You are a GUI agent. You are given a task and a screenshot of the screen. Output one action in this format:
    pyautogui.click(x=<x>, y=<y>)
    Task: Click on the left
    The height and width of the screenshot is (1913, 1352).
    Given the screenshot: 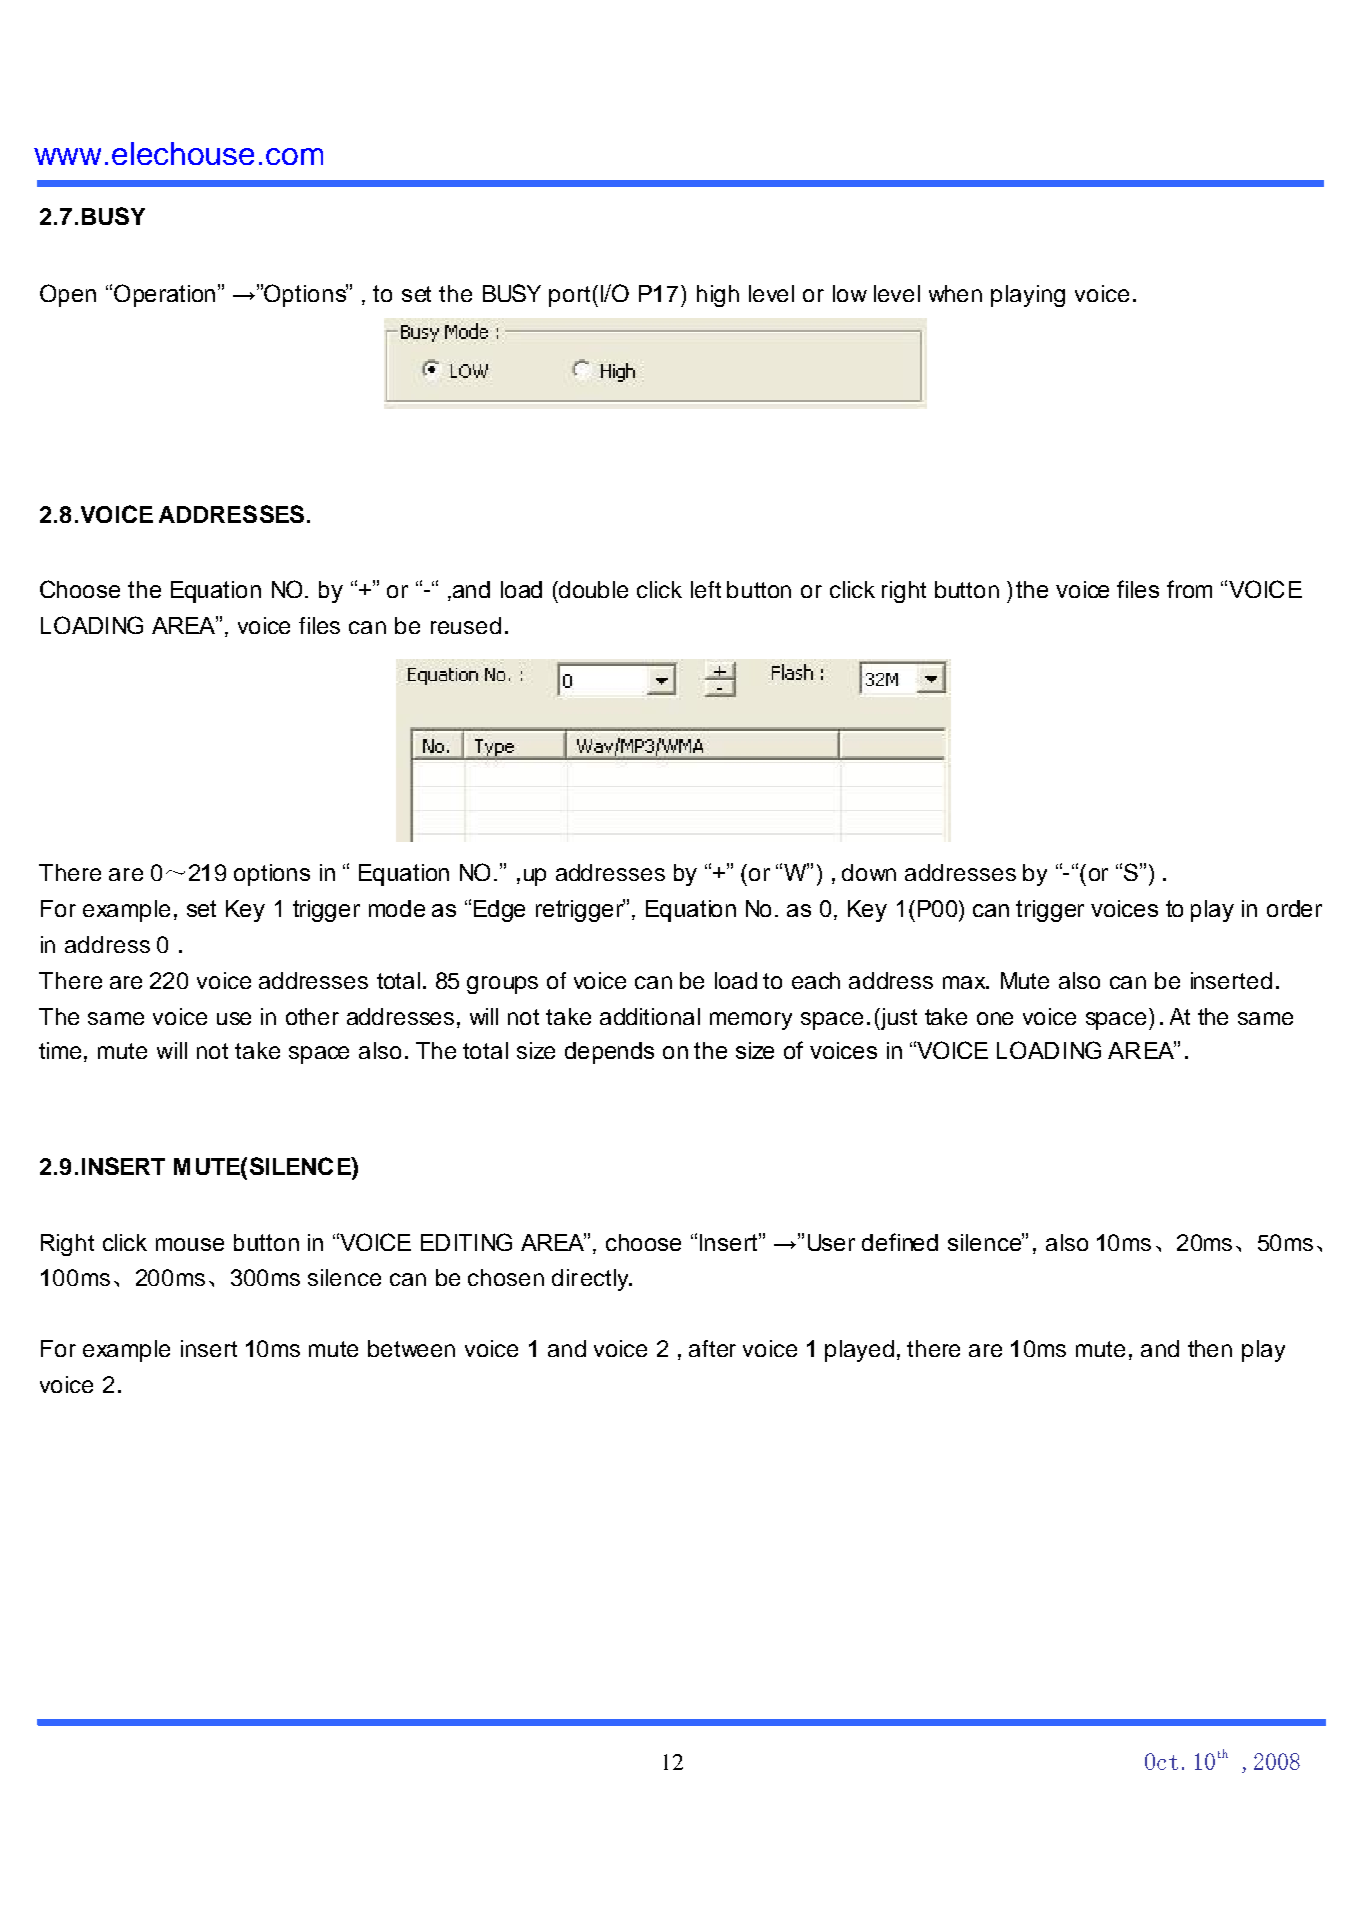 What is the action you would take?
    pyautogui.click(x=706, y=589)
